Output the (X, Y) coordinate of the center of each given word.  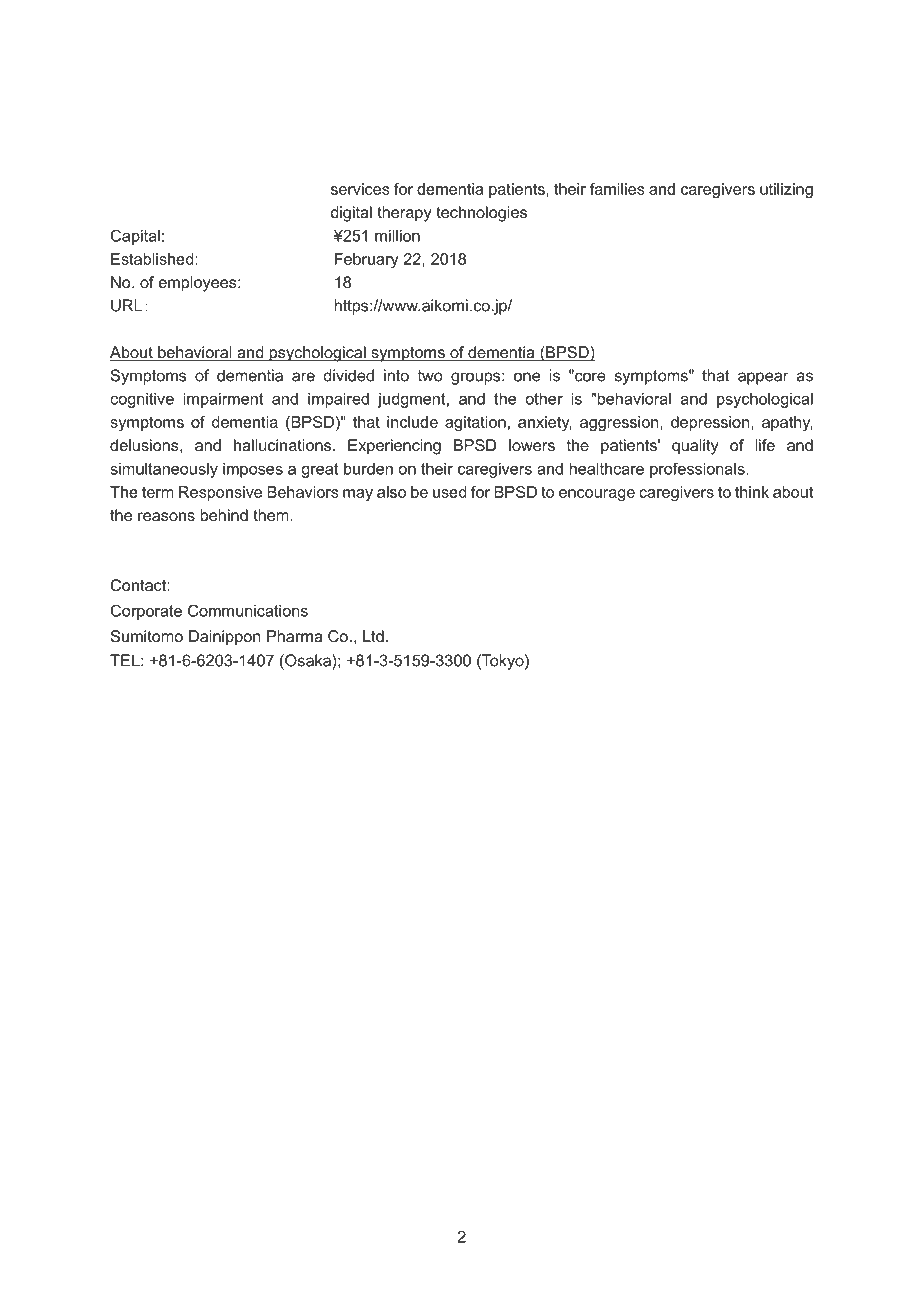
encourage (597, 495)
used (449, 492)
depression (711, 423)
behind (224, 515)
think (752, 492)
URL (126, 305)
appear (763, 378)
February (367, 260)
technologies (481, 214)
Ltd (373, 636)
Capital (135, 237)
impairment (223, 400)
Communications (248, 610)
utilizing (786, 190)
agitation (475, 423)
